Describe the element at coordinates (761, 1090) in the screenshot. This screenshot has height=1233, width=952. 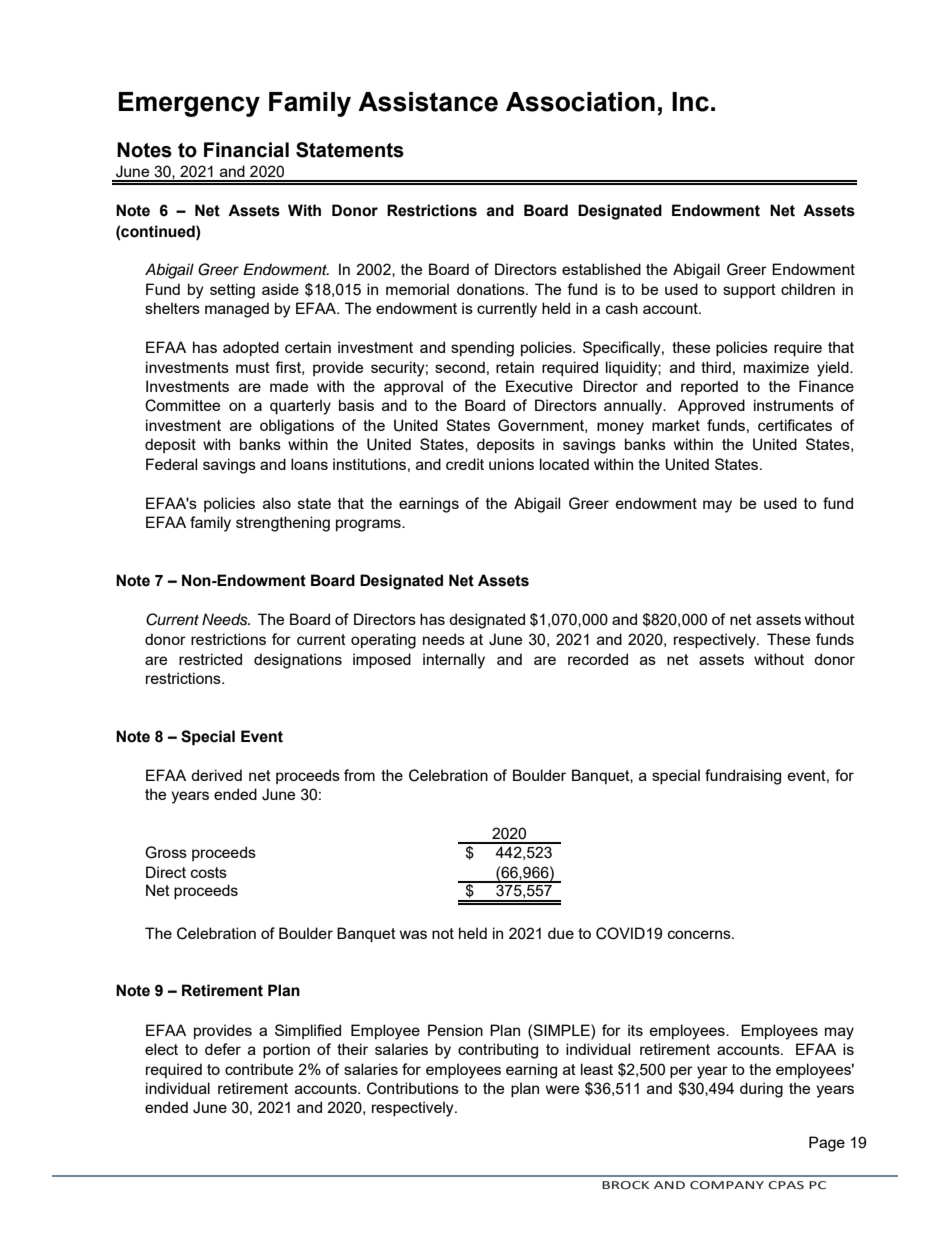
I see `during` at that location.
